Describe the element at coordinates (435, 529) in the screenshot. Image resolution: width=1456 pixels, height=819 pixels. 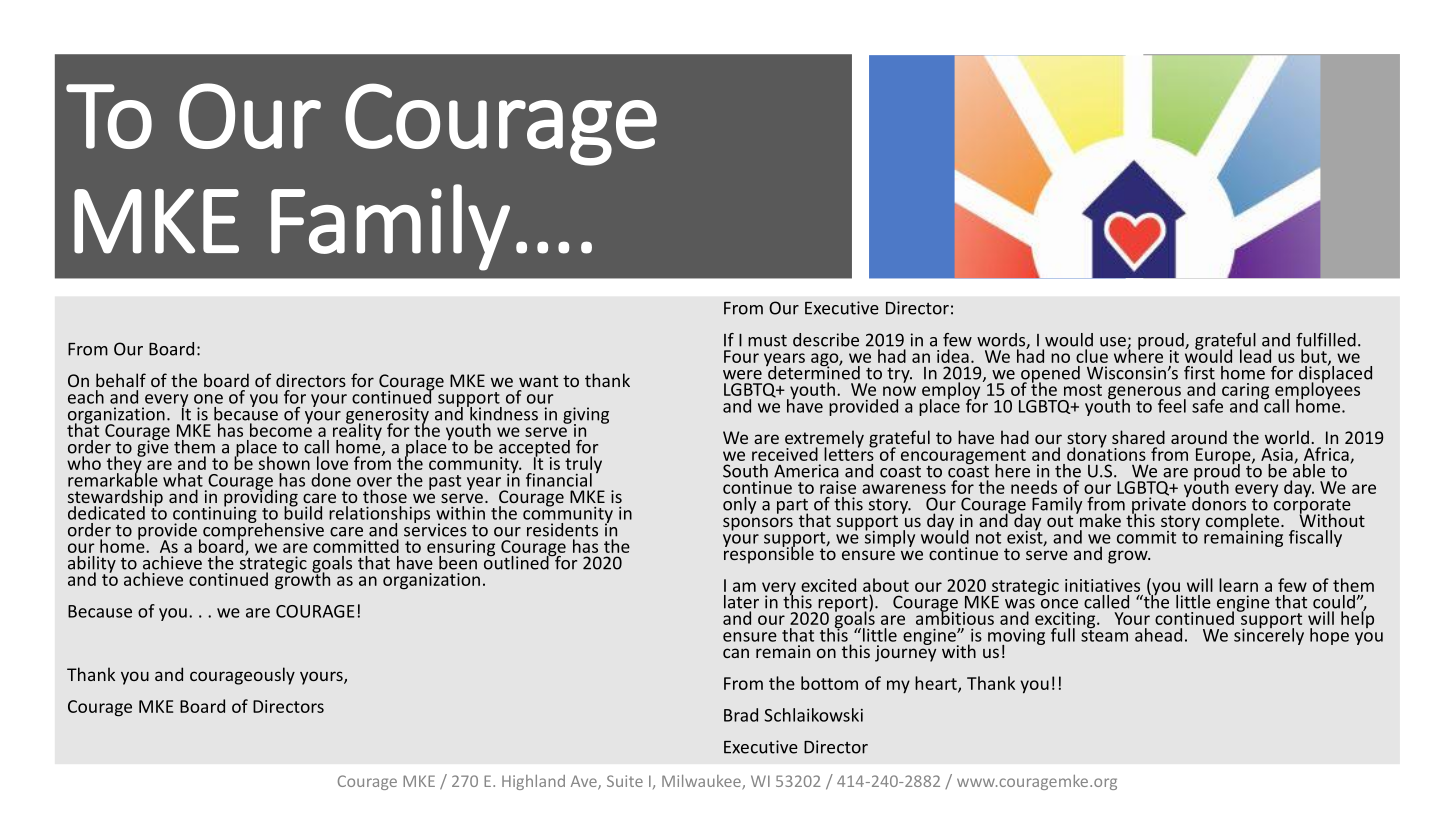
I see `services` at that location.
